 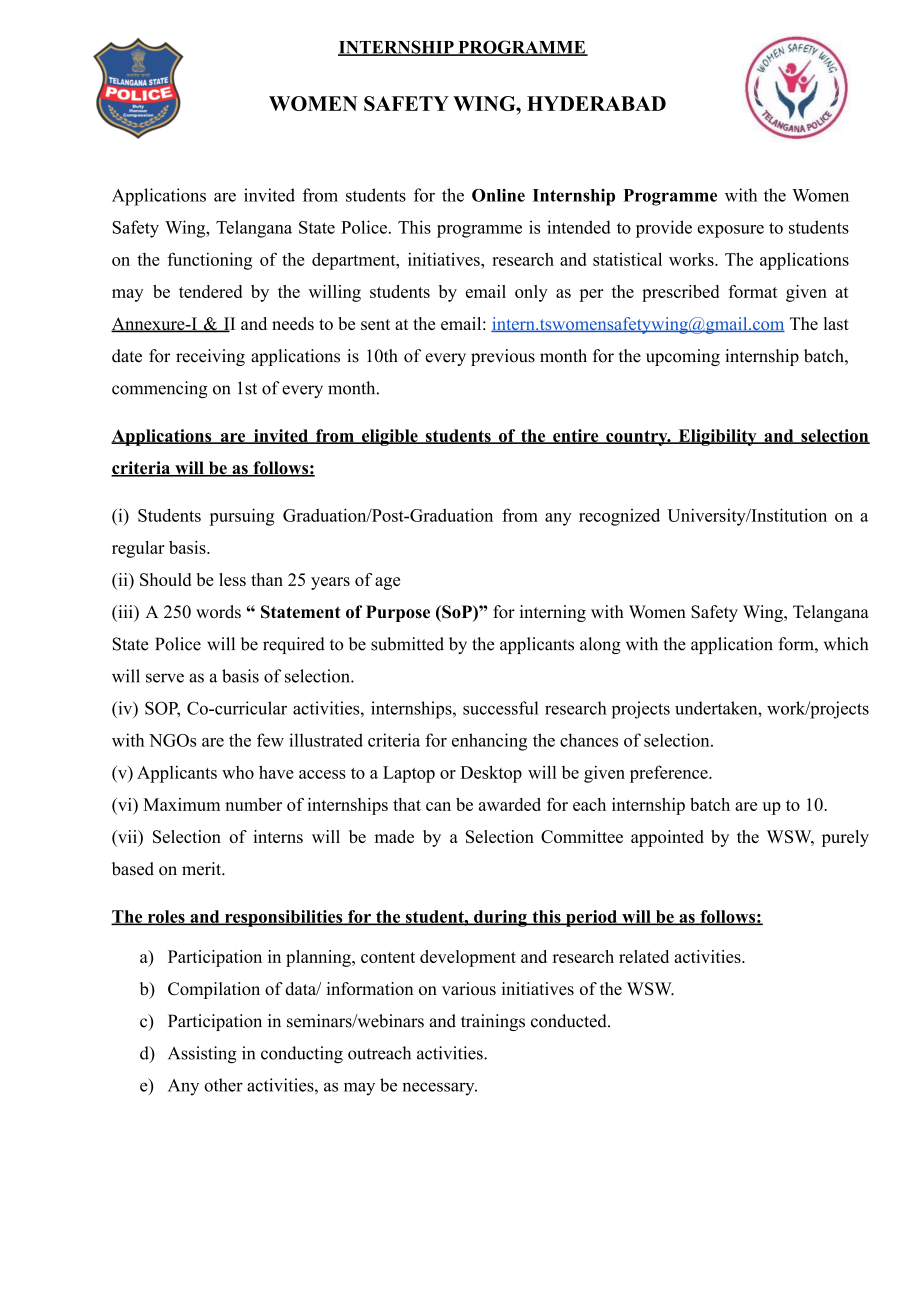 What do you see at coordinates (576, 436) in the screenshot?
I see `entire` at bounding box center [576, 436].
